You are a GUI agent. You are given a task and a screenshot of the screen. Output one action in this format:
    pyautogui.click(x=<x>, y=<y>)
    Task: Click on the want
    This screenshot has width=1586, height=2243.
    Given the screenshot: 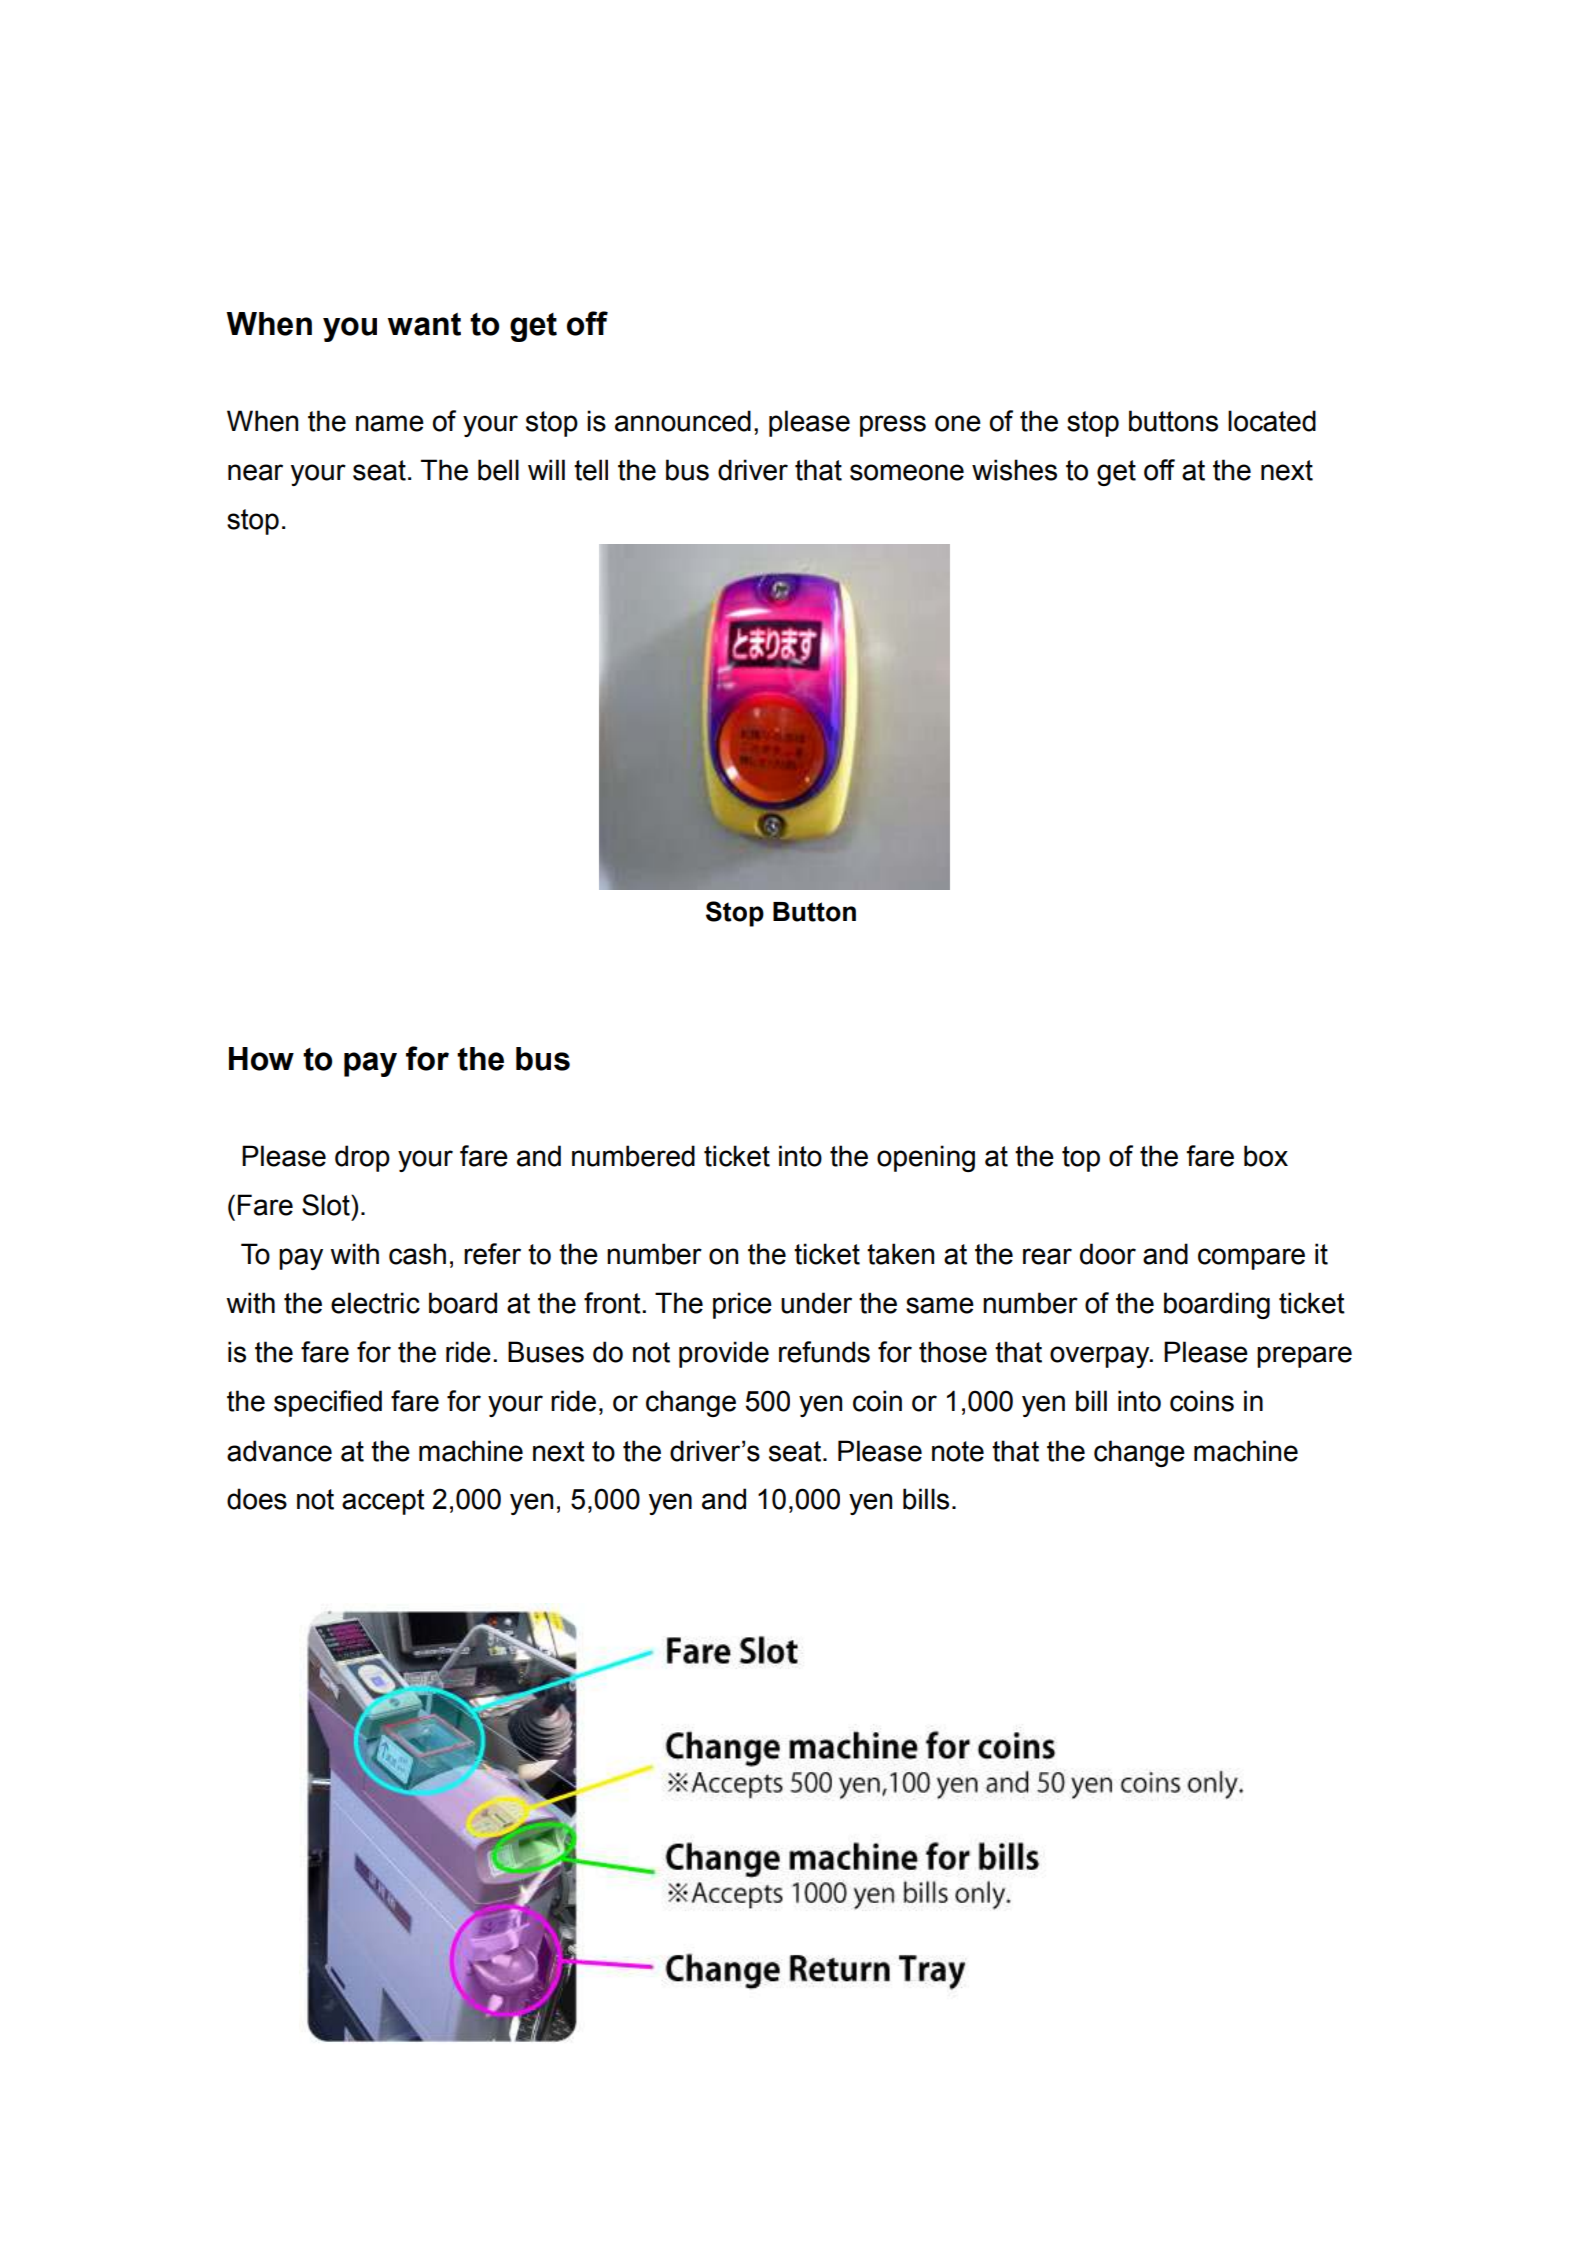 What is the action you would take?
    pyautogui.click(x=424, y=324)
